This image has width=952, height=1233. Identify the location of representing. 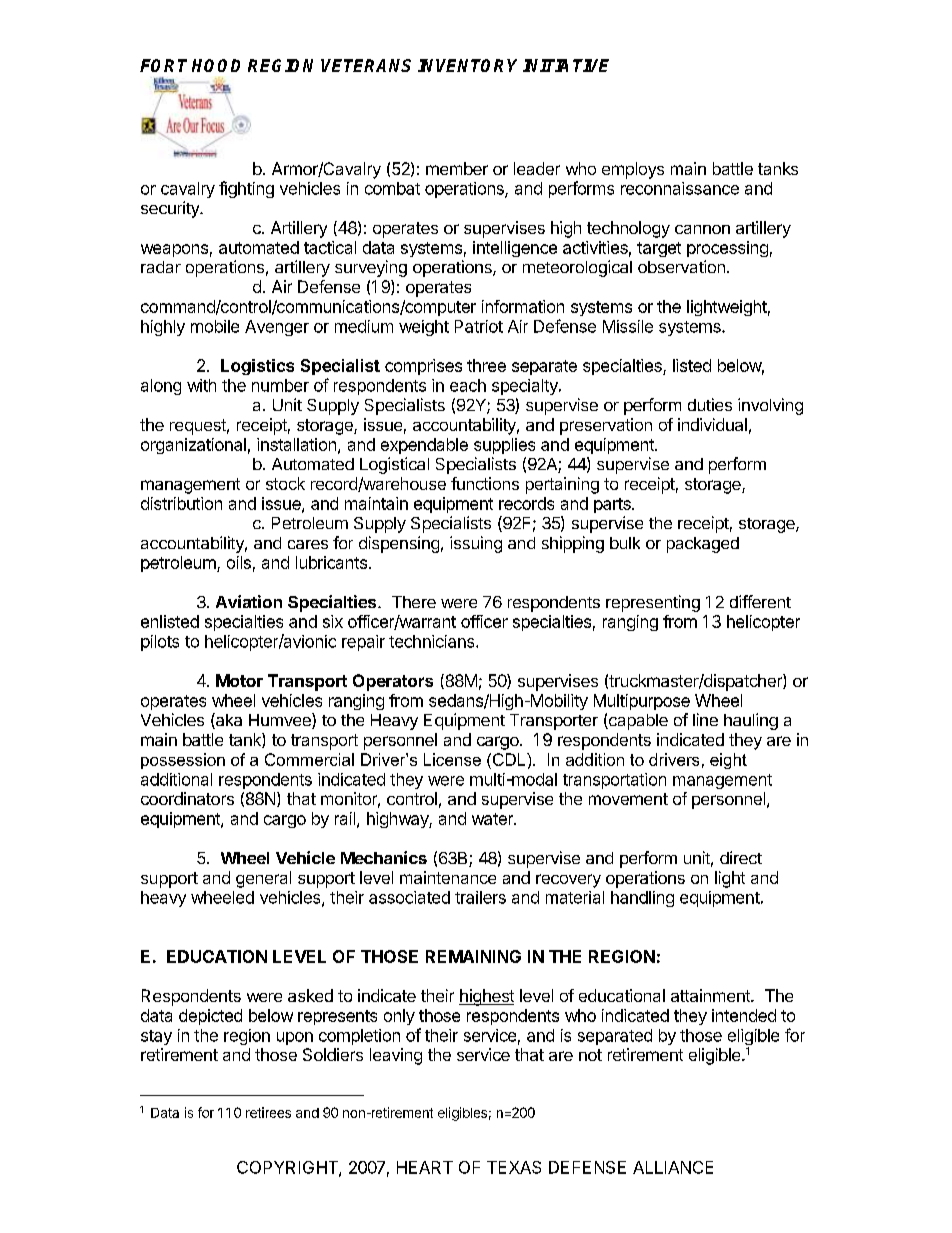
(653, 603).
